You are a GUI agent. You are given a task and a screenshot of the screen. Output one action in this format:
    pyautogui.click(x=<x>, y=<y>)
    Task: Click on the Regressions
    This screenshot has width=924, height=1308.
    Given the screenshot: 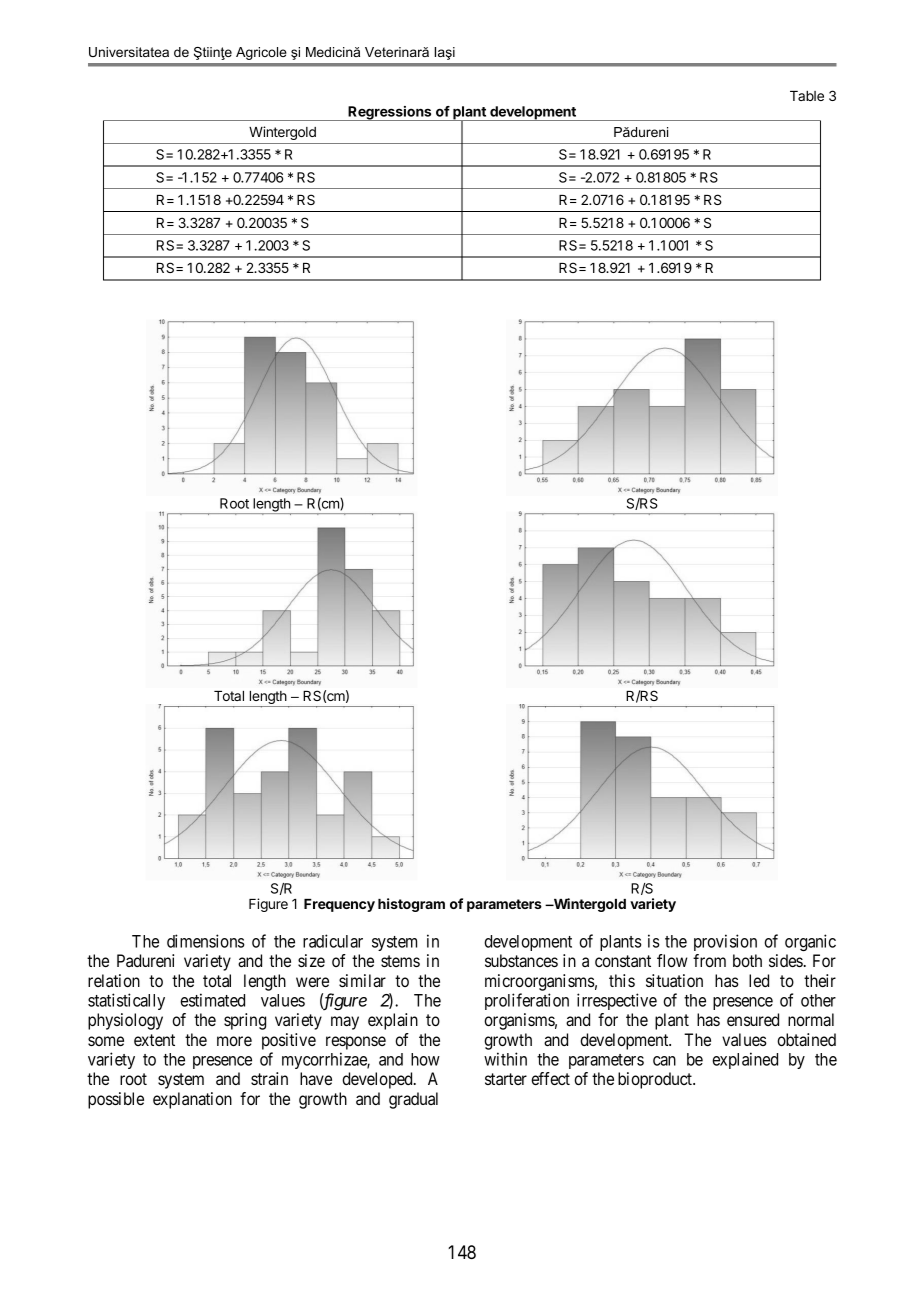 What is the action you would take?
    pyautogui.click(x=390, y=113)
